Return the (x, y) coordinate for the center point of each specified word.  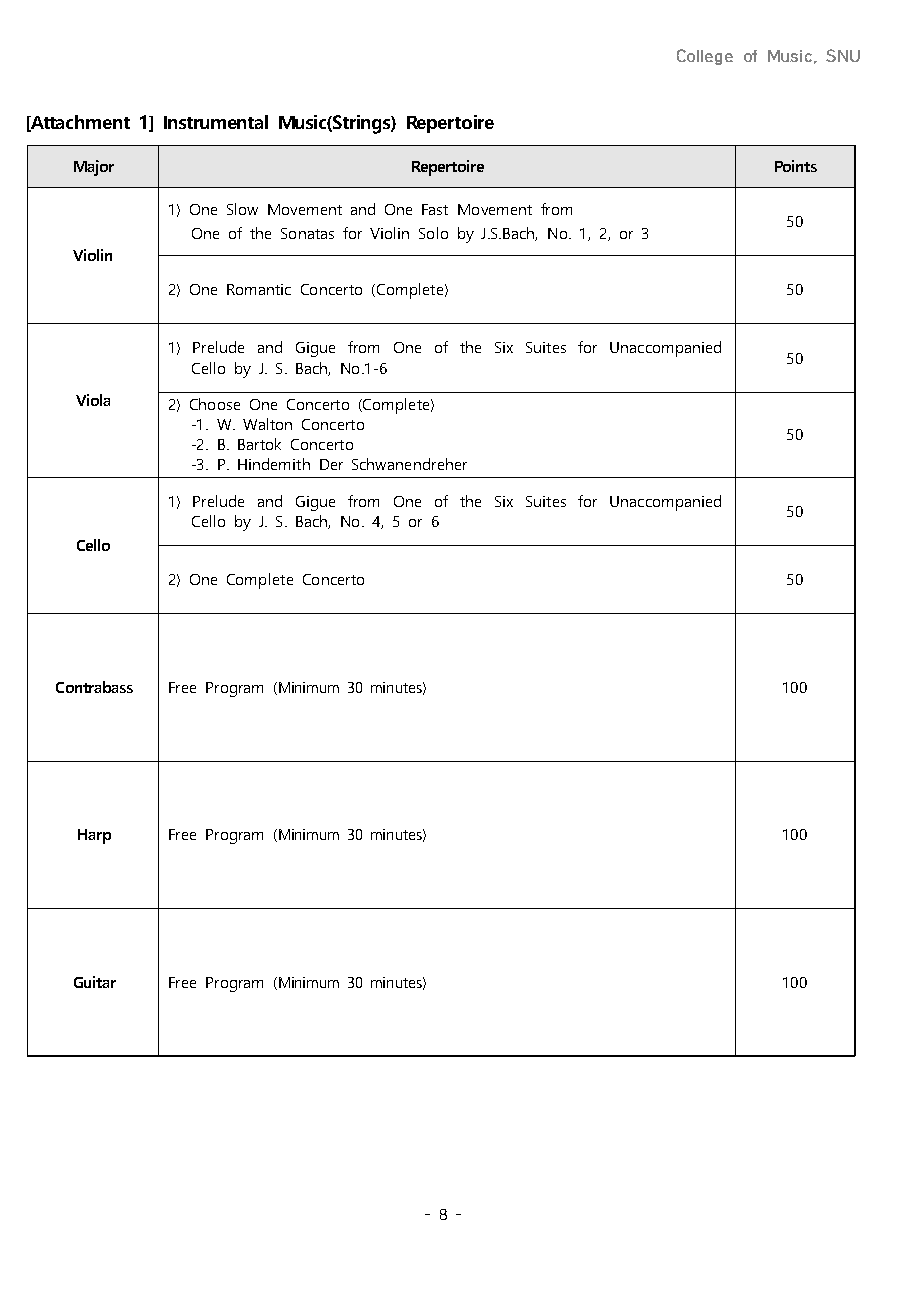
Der (331, 464)
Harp (94, 836)
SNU (843, 55)
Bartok (259, 444)
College (705, 57)
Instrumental (216, 122)
